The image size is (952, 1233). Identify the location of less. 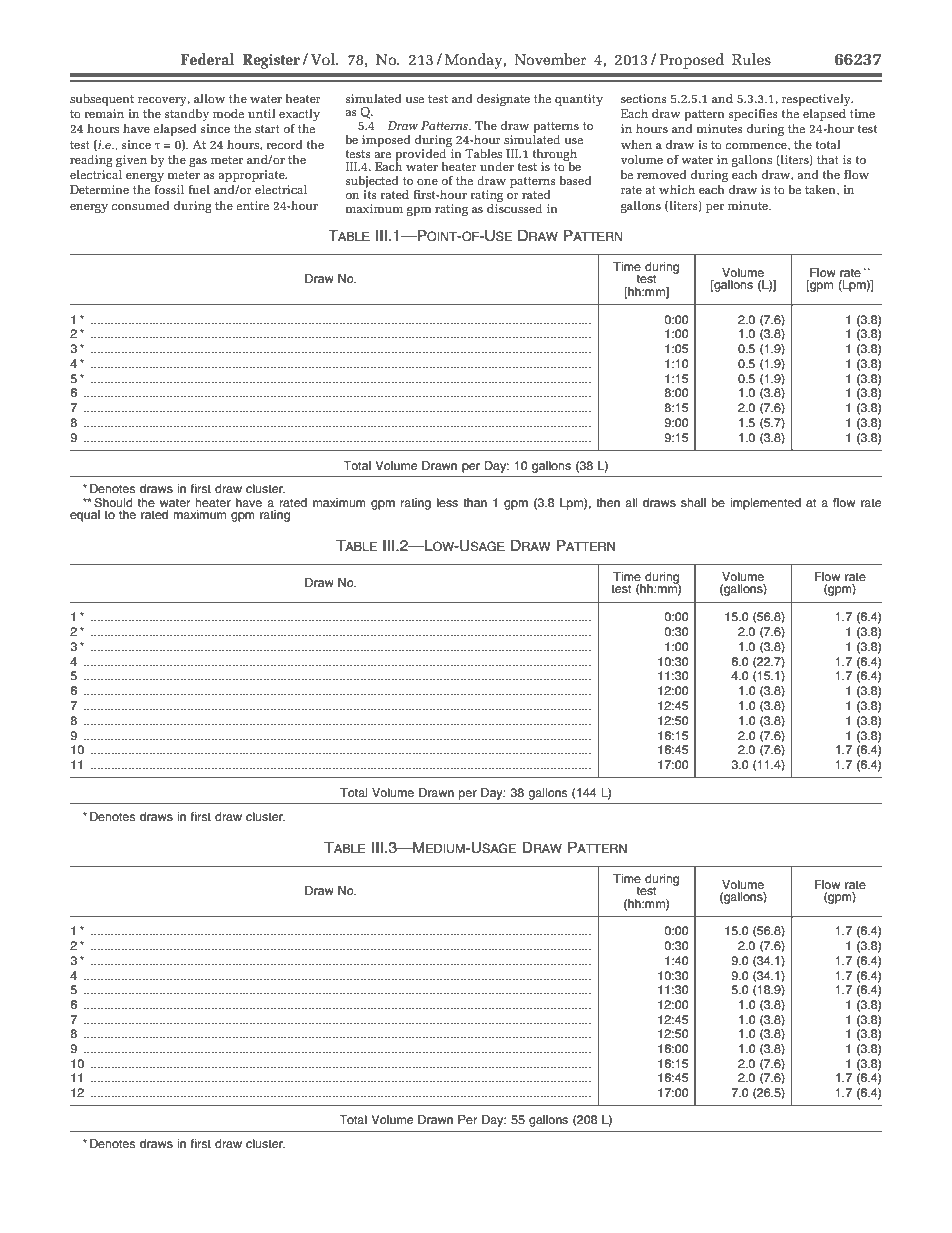
(447, 502).
